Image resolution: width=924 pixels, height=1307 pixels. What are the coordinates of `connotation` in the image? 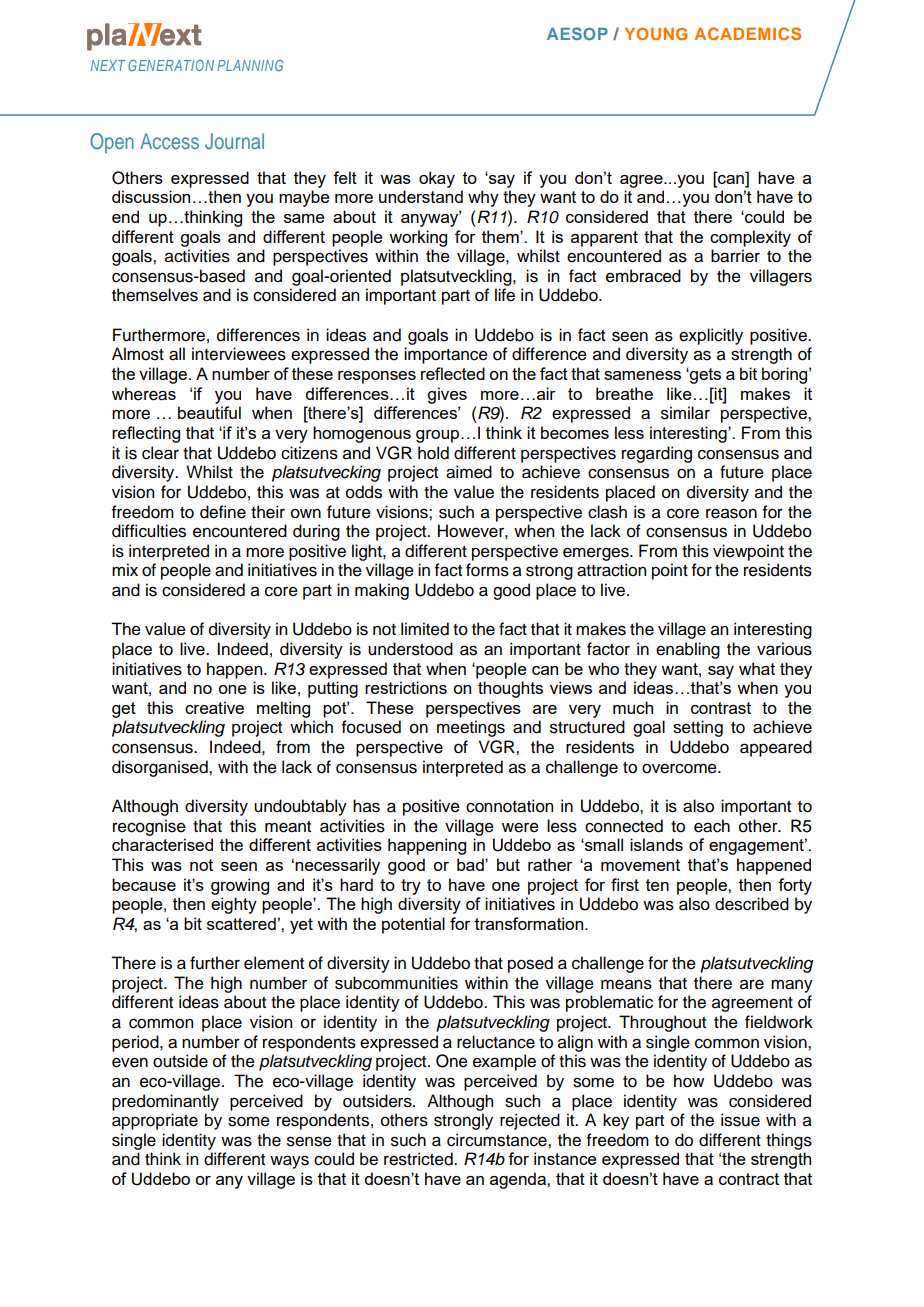 It's located at (509, 806).
